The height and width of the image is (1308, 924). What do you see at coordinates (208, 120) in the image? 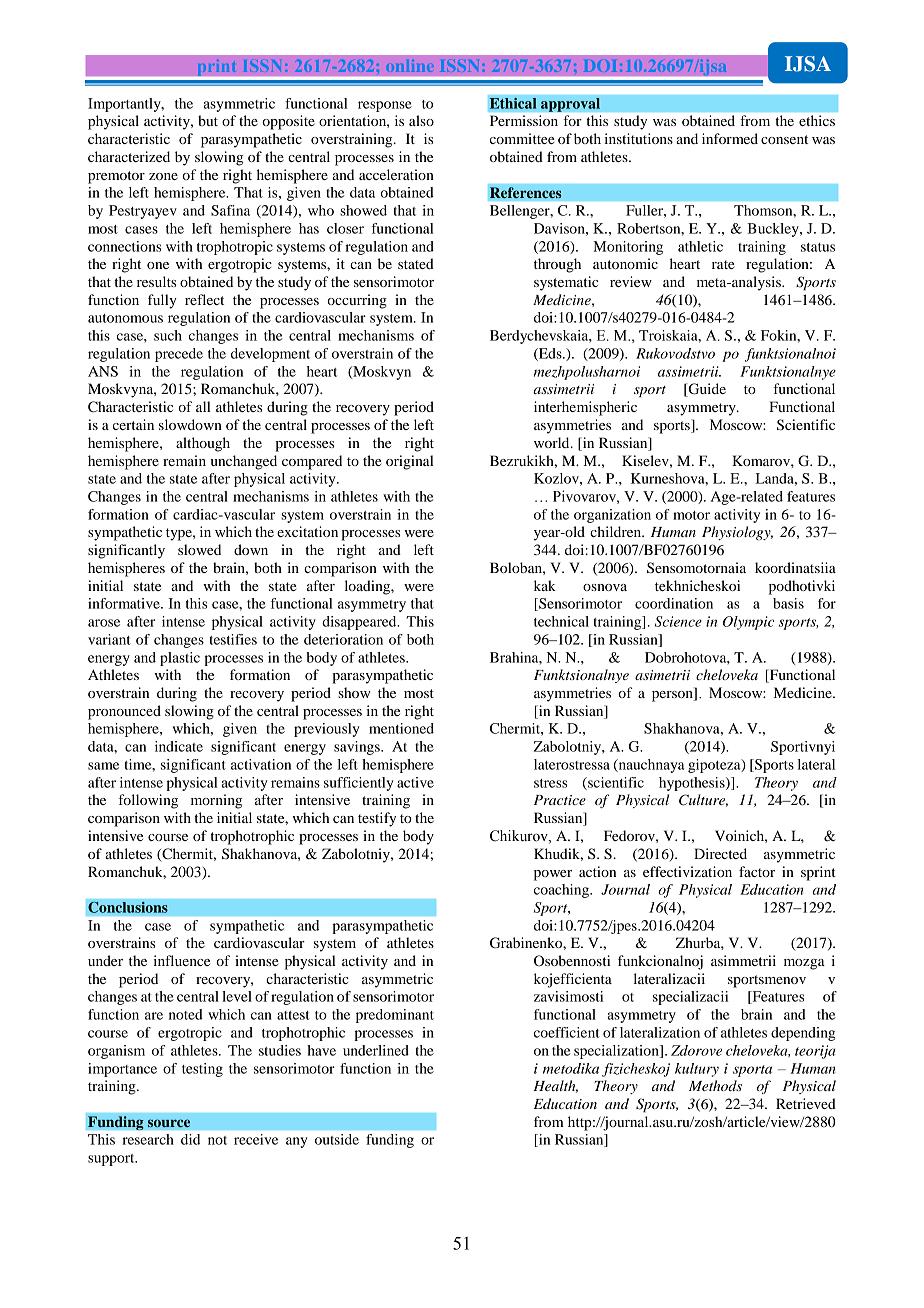
I see `but` at bounding box center [208, 120].
